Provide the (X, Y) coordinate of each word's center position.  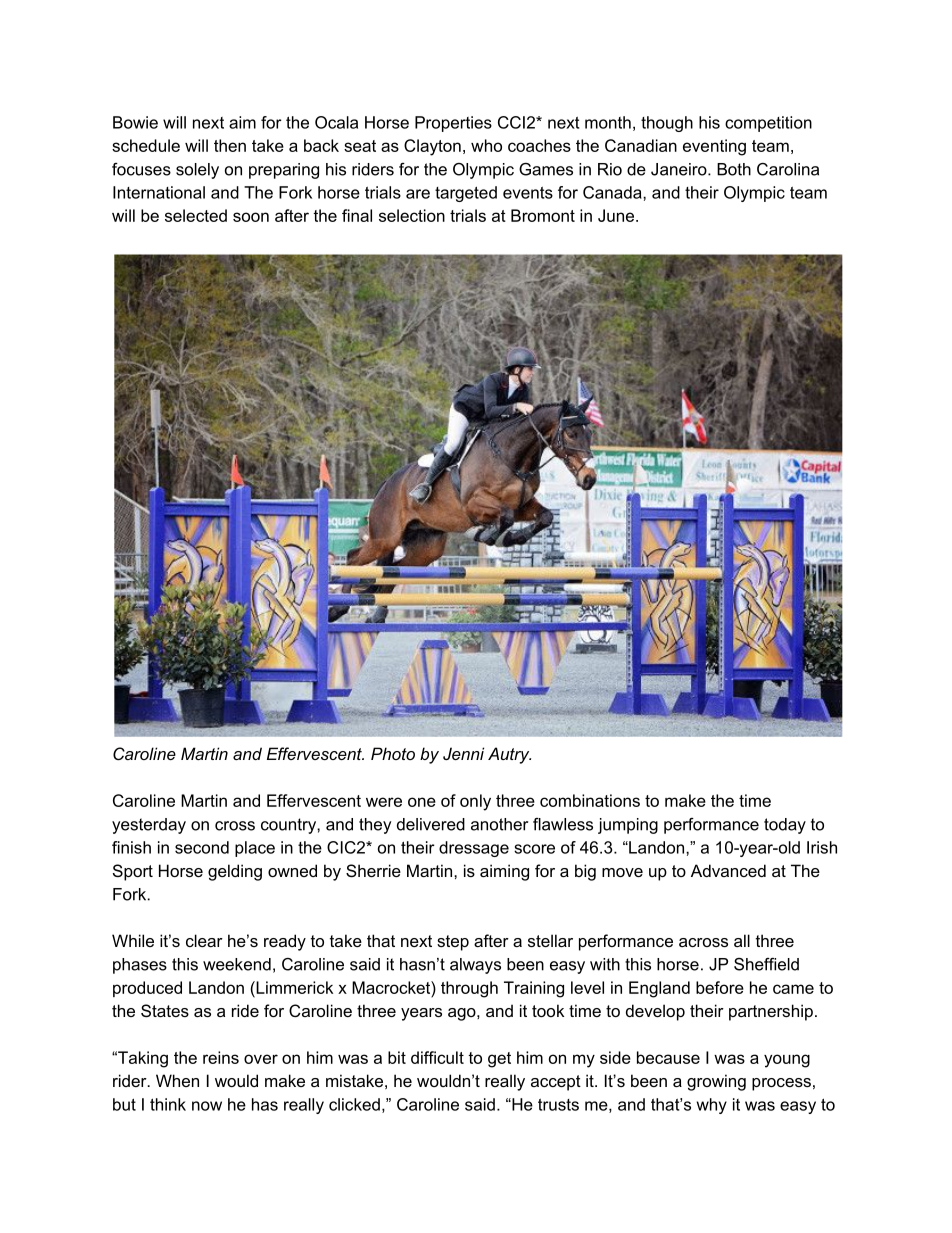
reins (221, 1057)
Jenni (463, 753)
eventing (714, 147)
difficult (437, 1057)
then (230, 145)
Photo (393, 753)
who (486, 145)
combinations (590, 800)
